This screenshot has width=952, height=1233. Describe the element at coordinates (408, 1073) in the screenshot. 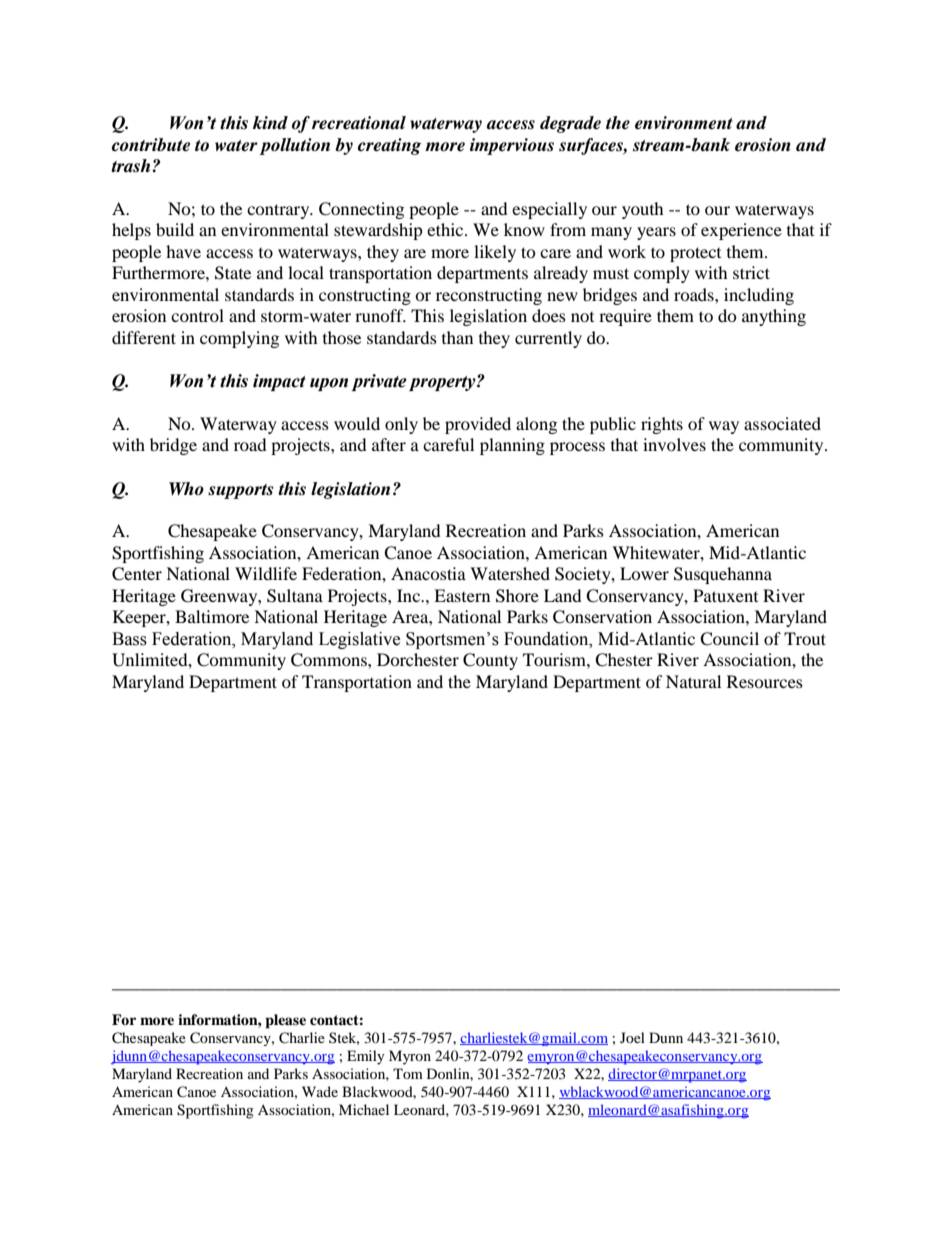

I see `Tom` at that location.
